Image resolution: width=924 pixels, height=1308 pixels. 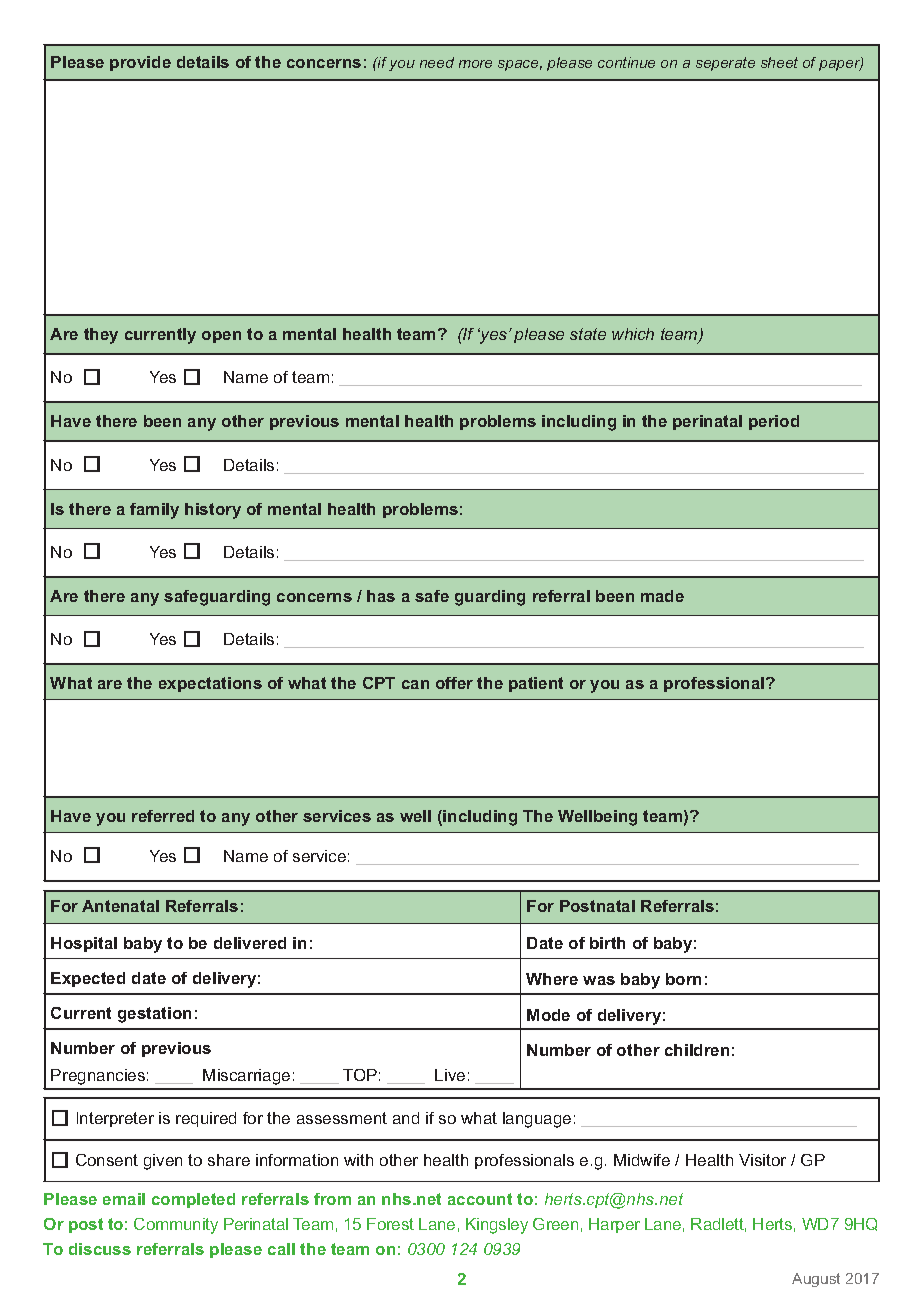 I want to click on August, so click(x=816, y=1280).
